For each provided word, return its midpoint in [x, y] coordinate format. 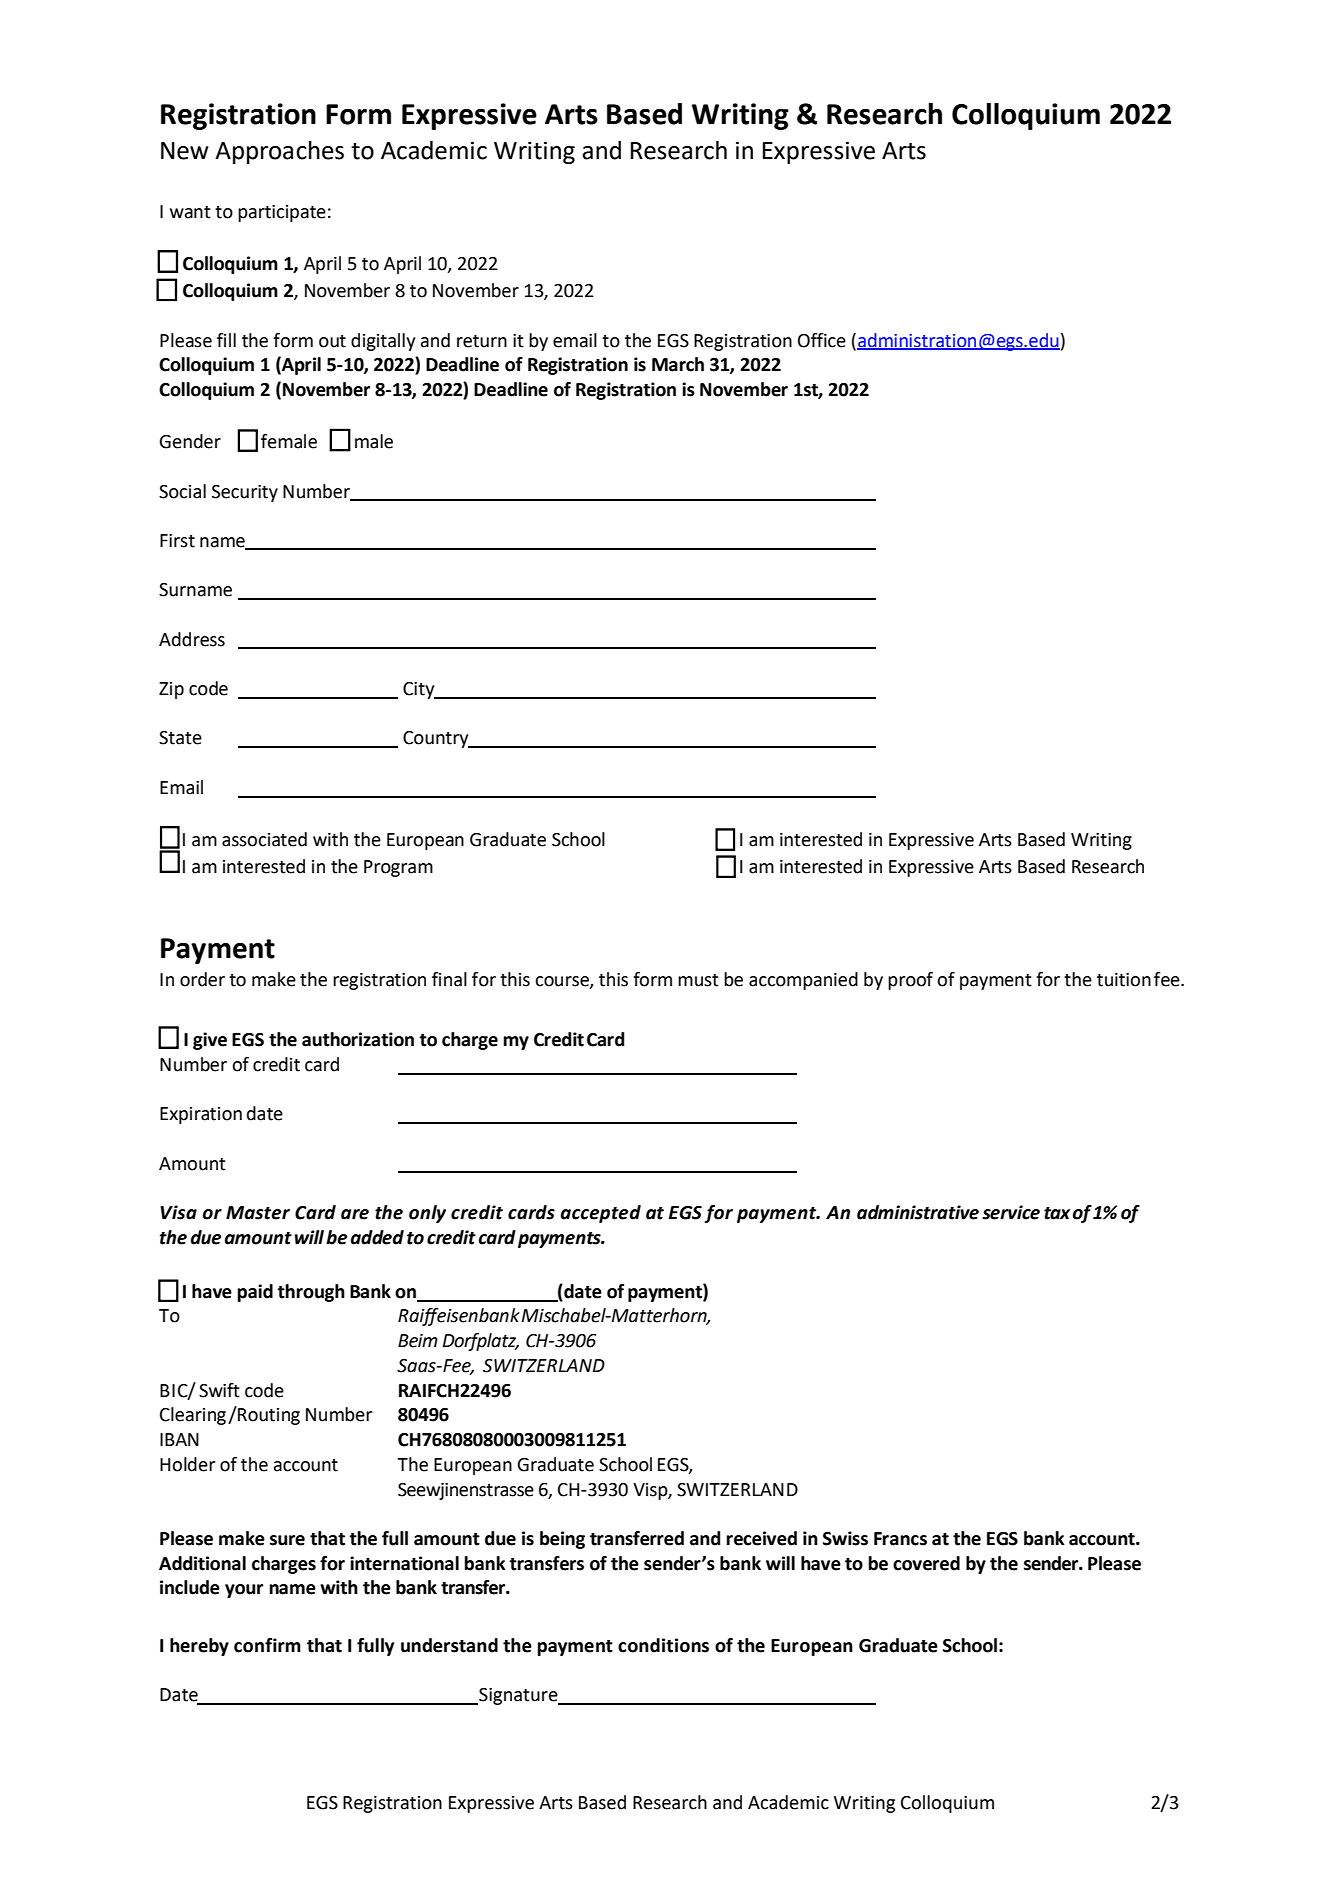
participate [282, 213]
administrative [918, 1212]
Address [192, 639]
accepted [601, 1214]
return [482, 341]
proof [910, 981]
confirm [267, 1645]
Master [258, 1213]
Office [822, 340]
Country [437, 739]
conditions [663, 1645]
